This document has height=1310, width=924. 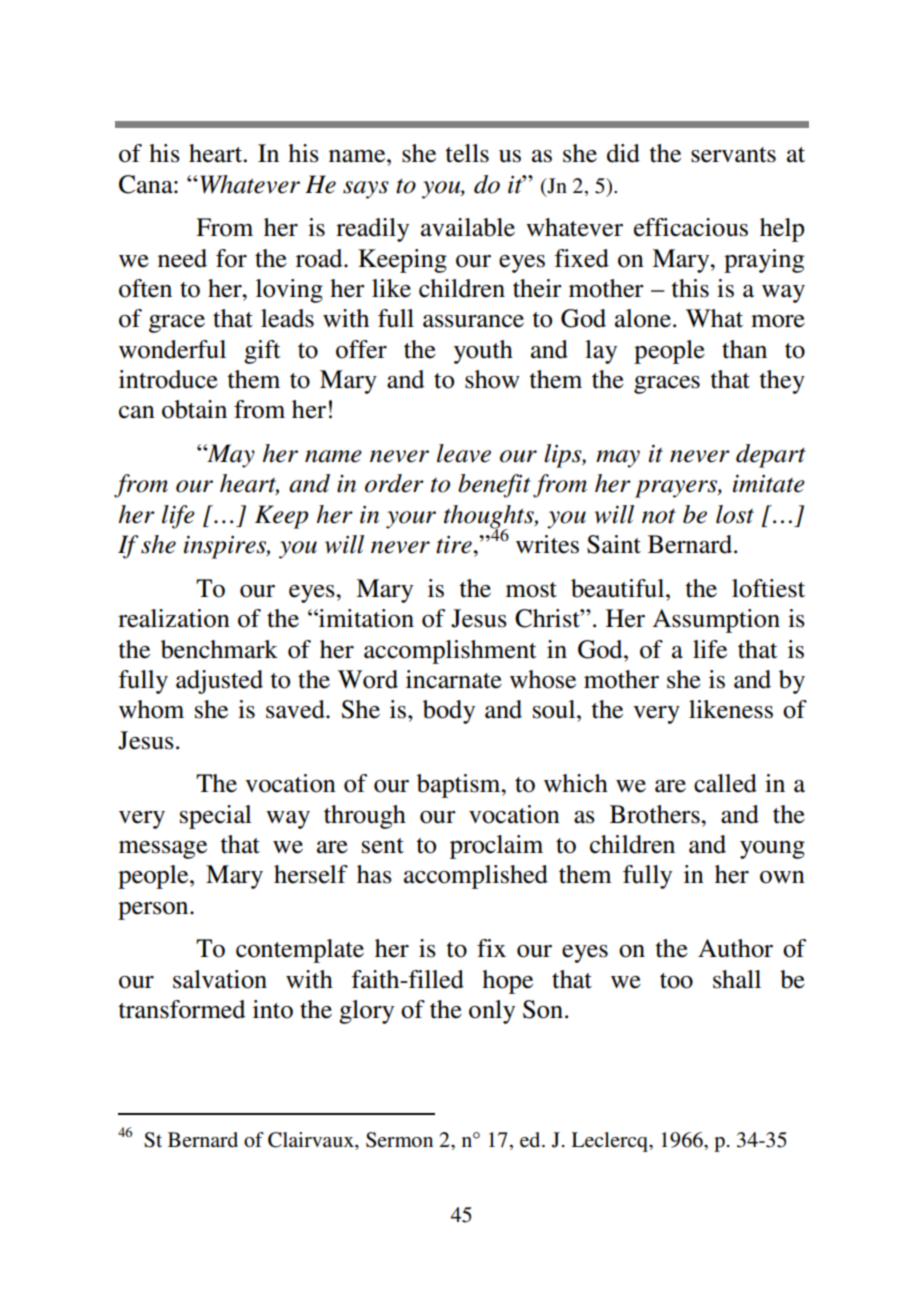 What do you see at coordinates (194, 409) in the document?
I see `obtain` at bounding box center [194, 409].
